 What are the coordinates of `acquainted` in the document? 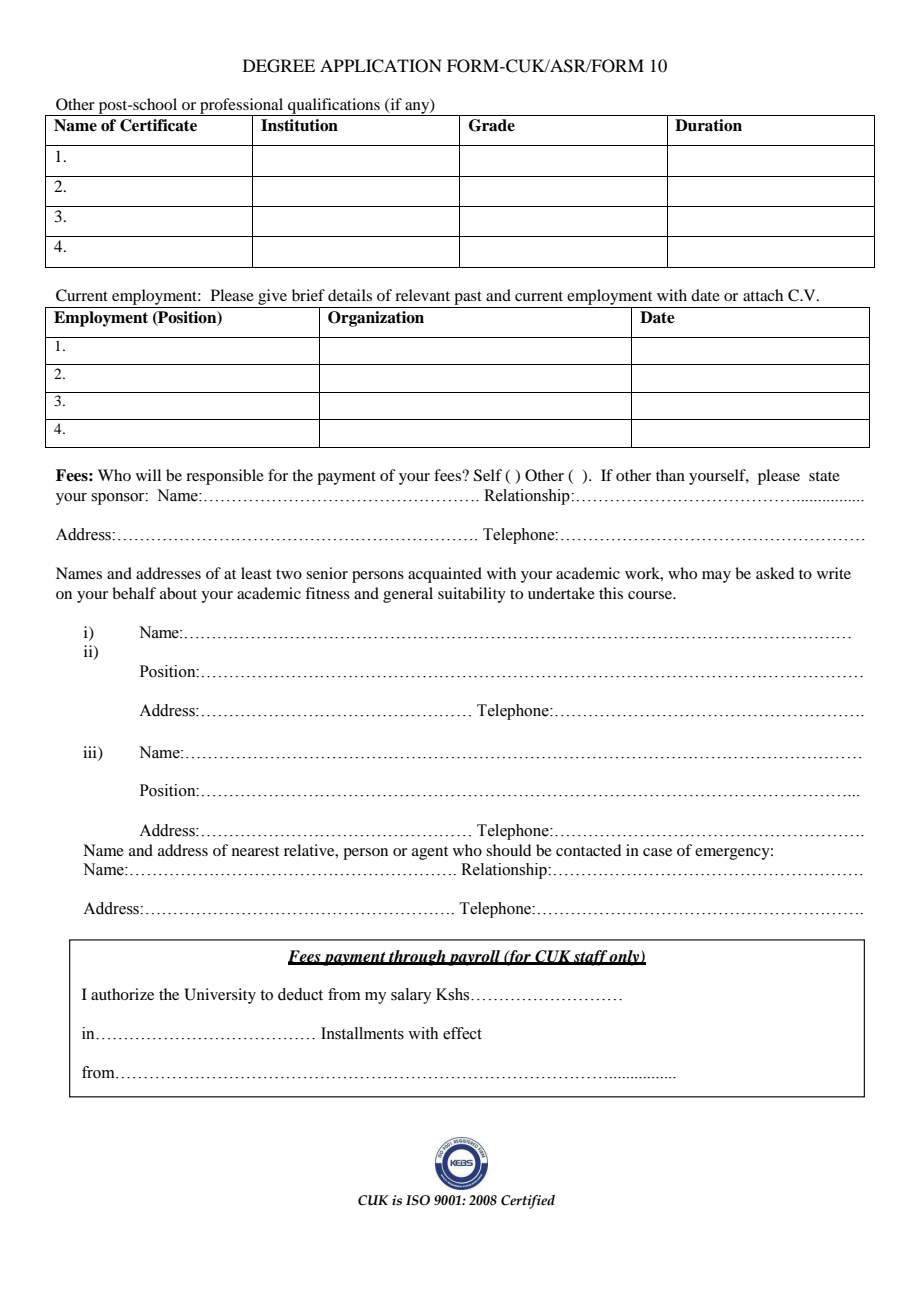 It's located at (445, 575).
